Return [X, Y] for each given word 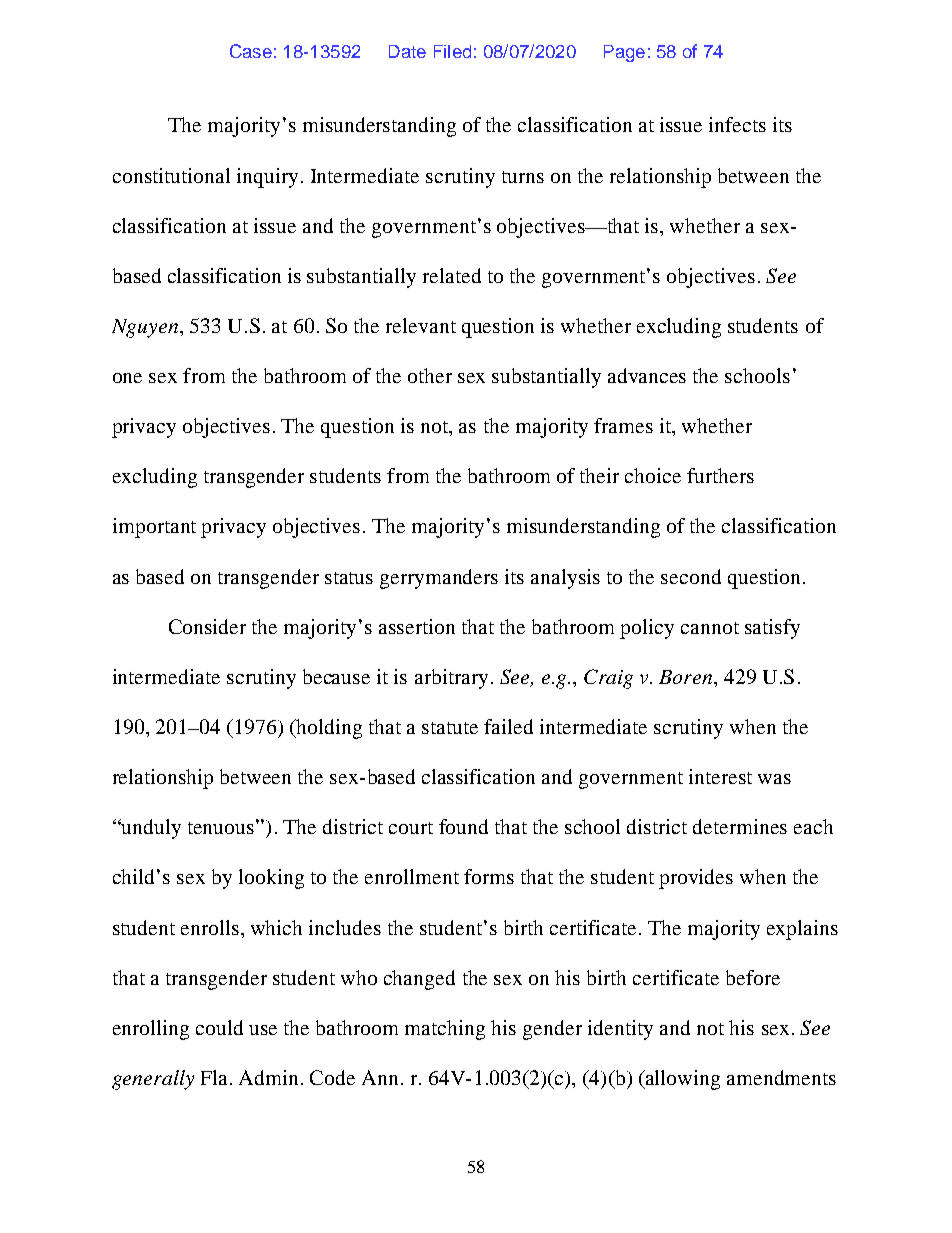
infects [737, 124]
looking [271, 879]
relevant [421, 325]
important [154, 528]
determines [740, 826]
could [219, 1027]
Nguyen [145, 328]
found [463, 826]
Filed [452, 51]
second [691, 576]
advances [647, 375]
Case [251, 51]
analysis [565, 579]
